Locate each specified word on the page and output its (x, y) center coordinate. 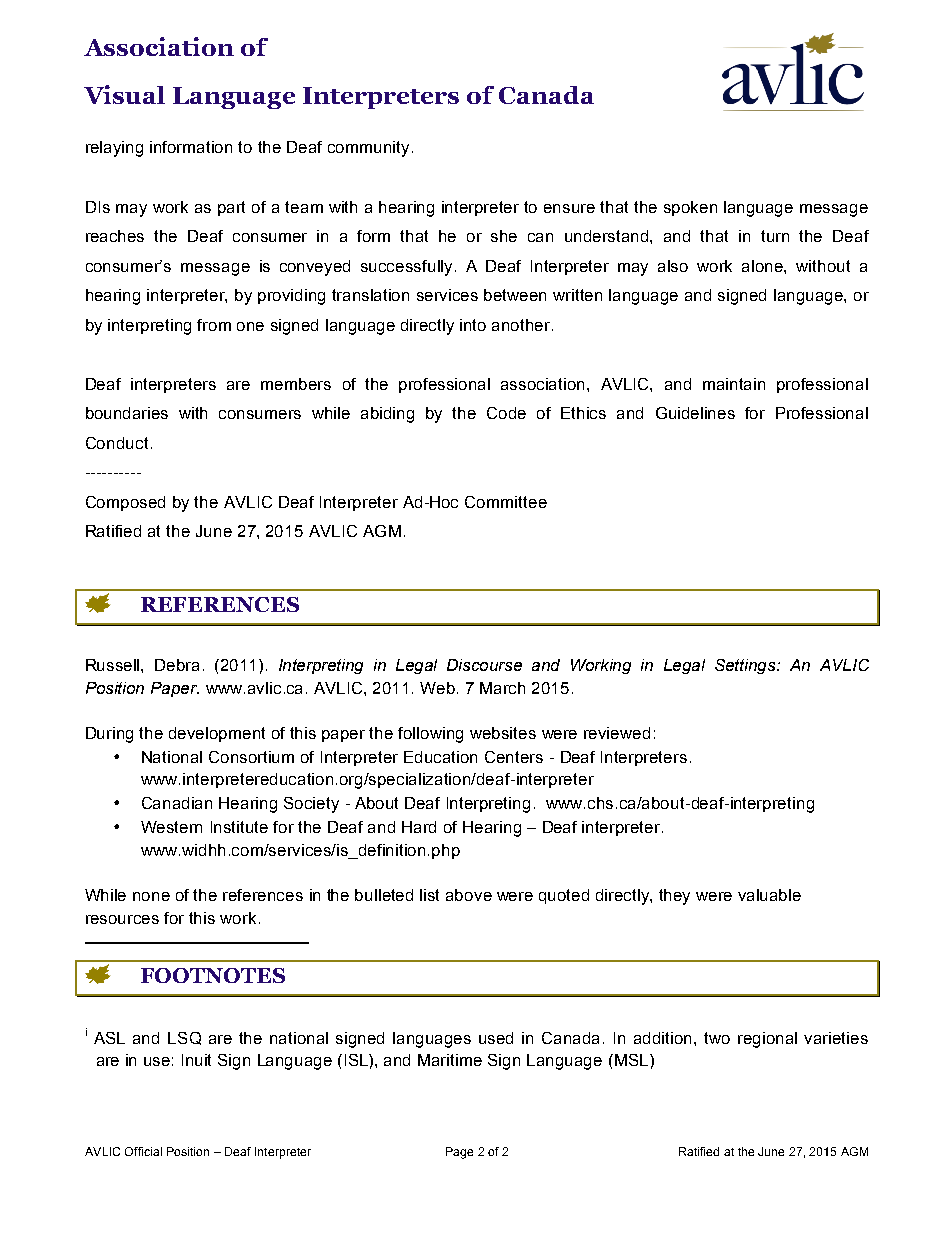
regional (767, 1040)
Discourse (484, 665)
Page (459, 1153)
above (469, 895)
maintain (734, 384)
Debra (177, 665)
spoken (690, 208)
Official (143, 1151)
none (151, 896)
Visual (124, 94)
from (214, 325)
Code (506, 413)
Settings (747, 666)
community (370, 149)
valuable (769, 895)
